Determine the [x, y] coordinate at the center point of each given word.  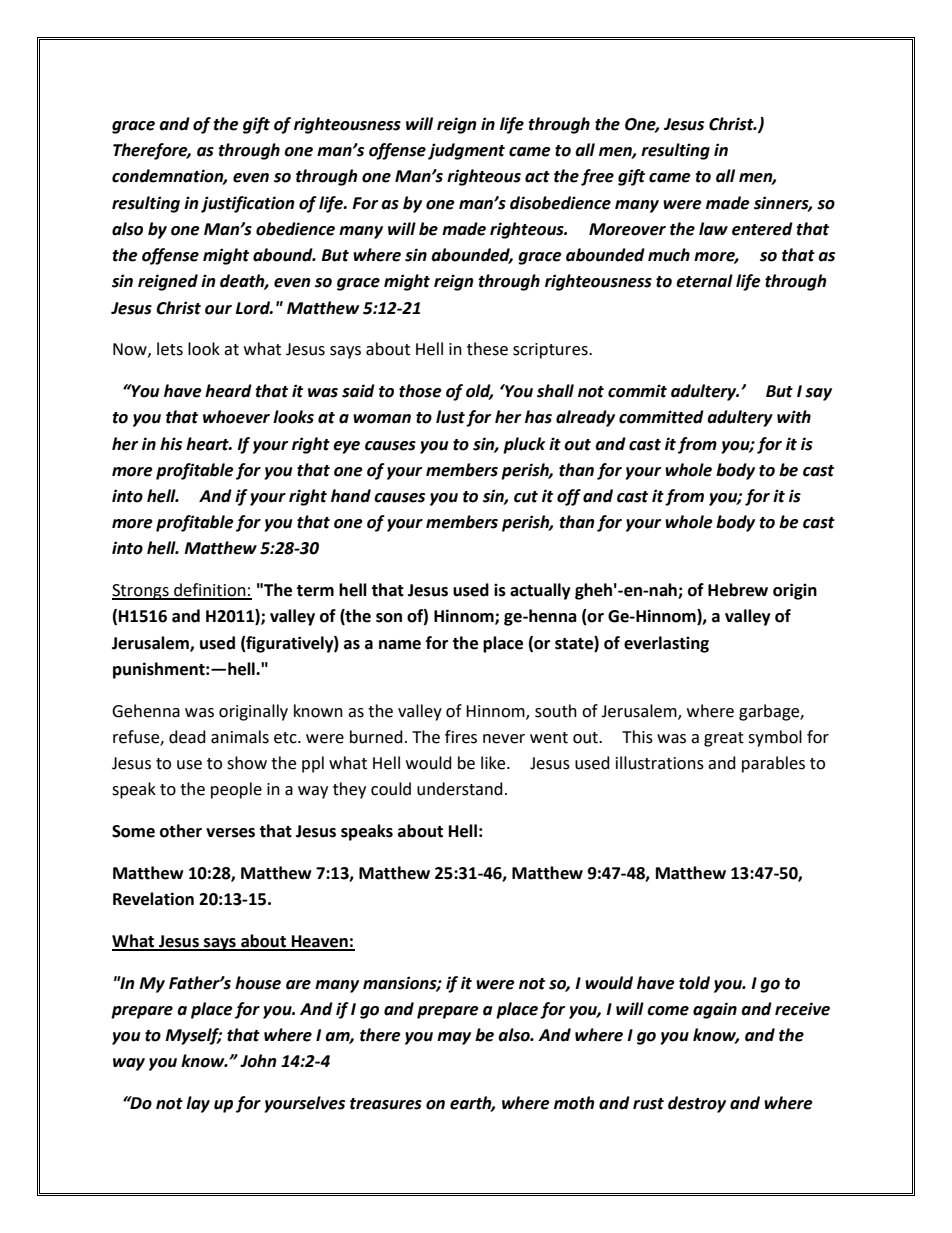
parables [773, 764]
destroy [697, 1104]
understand [460, 789]
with [794, 417]
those [420, 391]
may [454, 1038]
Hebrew [738, 590]
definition [210, 591]
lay [198, 1104]
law [713, 229]
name [400, 645]
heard [228, 391]
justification [248, 204]
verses [230, 833]
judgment [466, 151]
